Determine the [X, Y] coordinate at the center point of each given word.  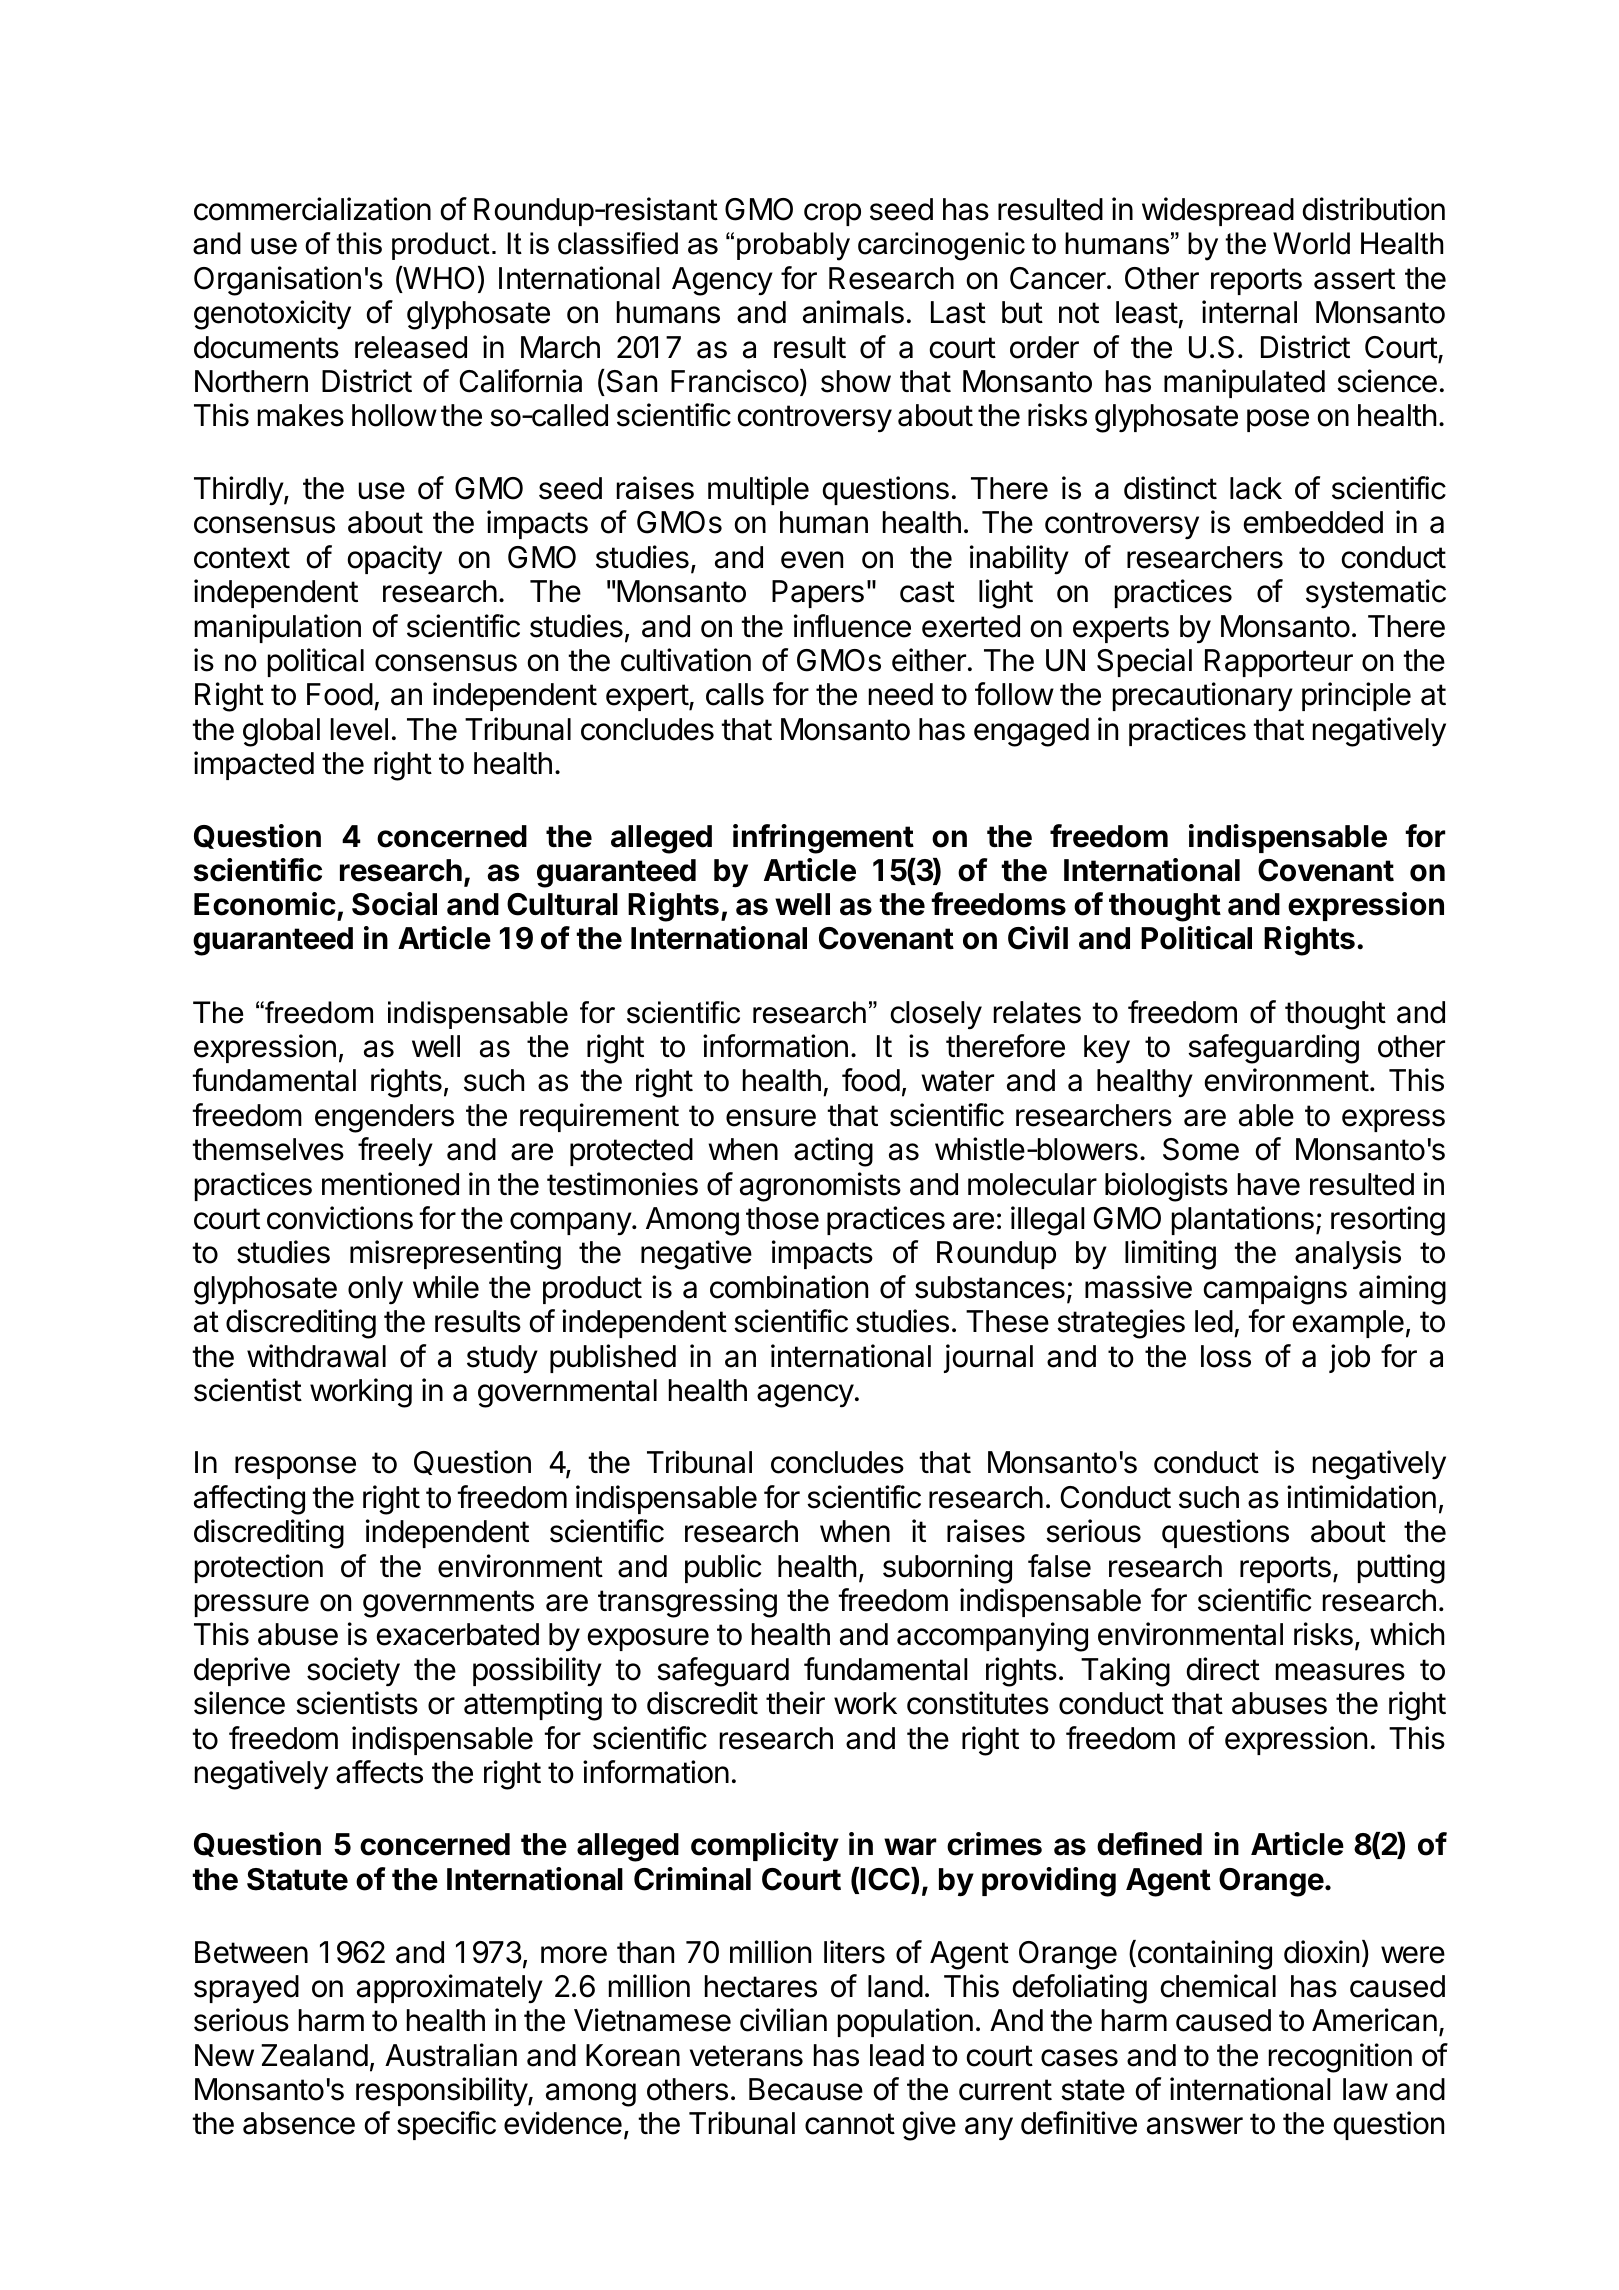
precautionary [1203, 697]
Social [394, 904]
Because [806, 2089]
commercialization [312, 209]
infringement [823, 839]
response [295, 1467]
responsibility [442, 2092]
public [723, 1568]
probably [793, 246]
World [1311, 243]
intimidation [1361, 1497]
